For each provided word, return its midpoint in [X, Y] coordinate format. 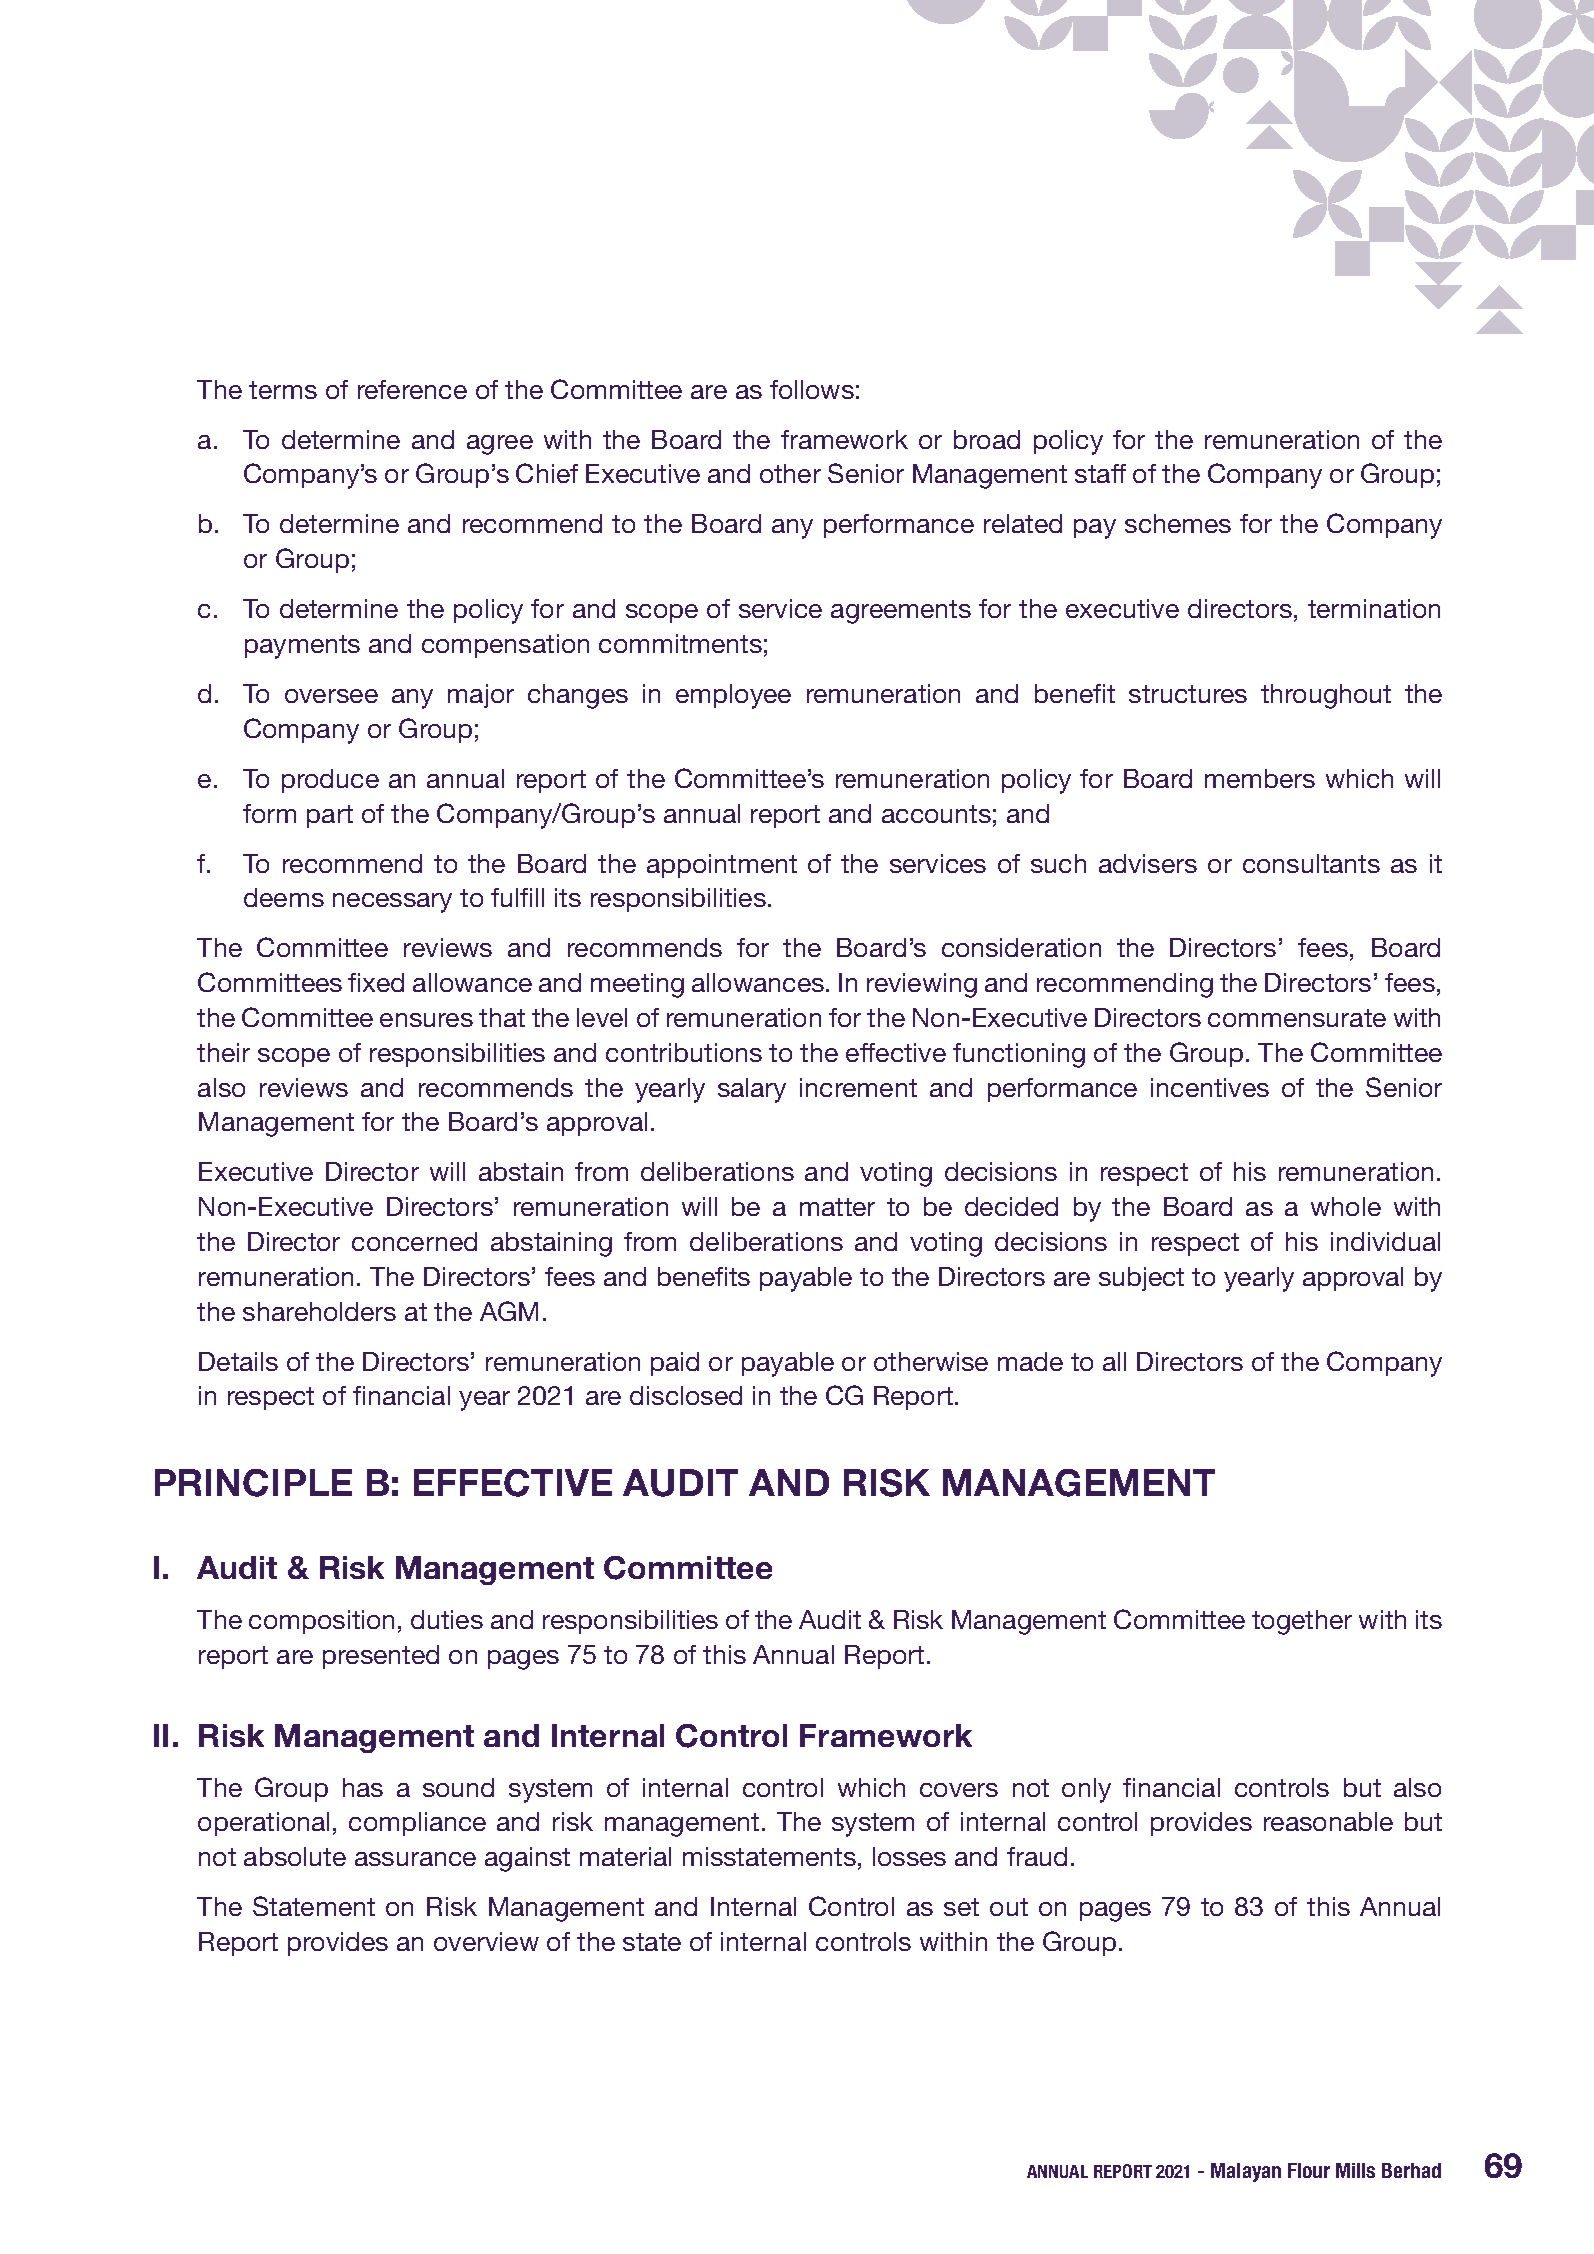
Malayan [1246, 2172]
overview [486, 1941]
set [961, 1907]
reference [412, 389]
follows [812, 389]
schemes [1178, 523]
